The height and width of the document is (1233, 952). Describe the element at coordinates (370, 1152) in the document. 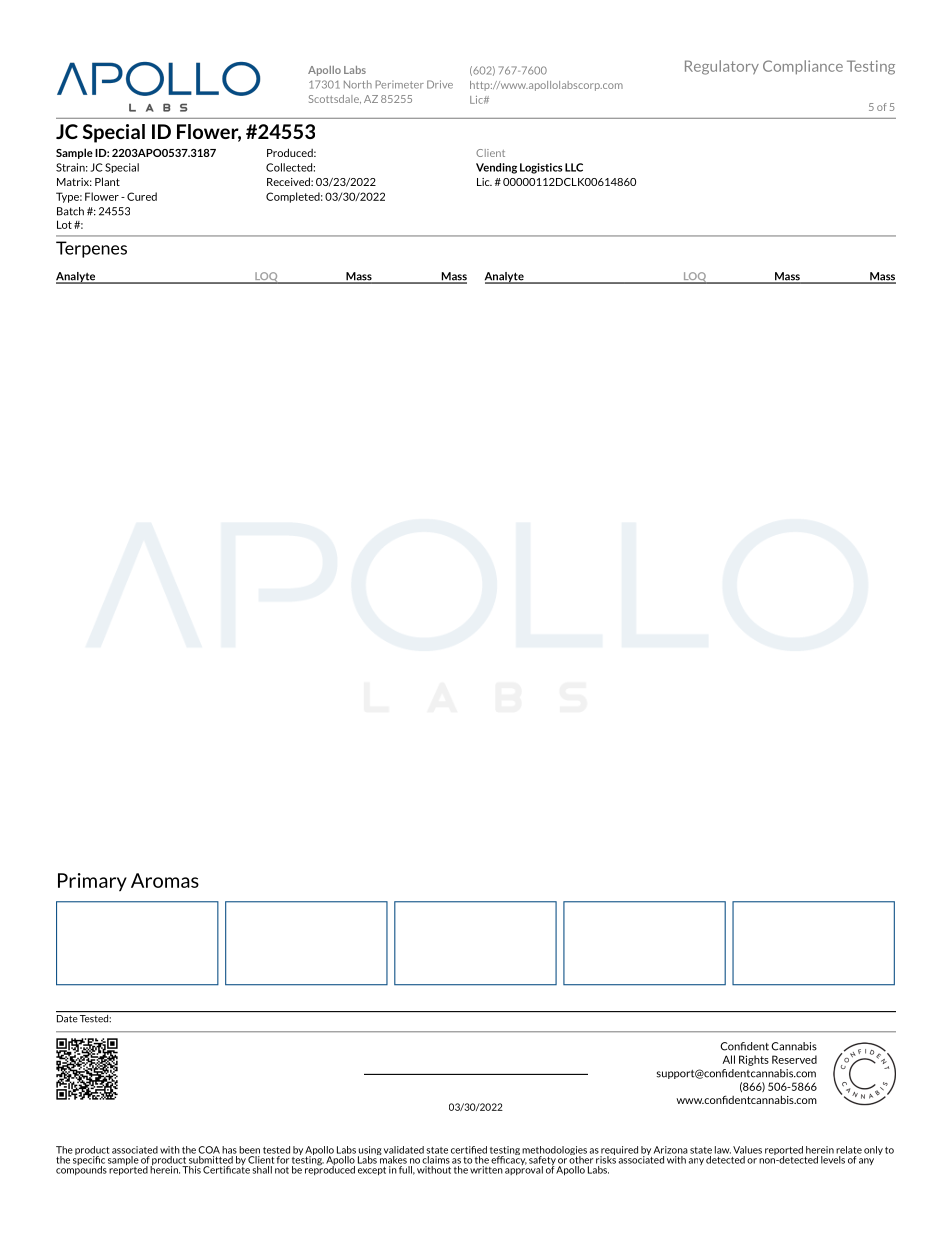

I see `using` at that location.
